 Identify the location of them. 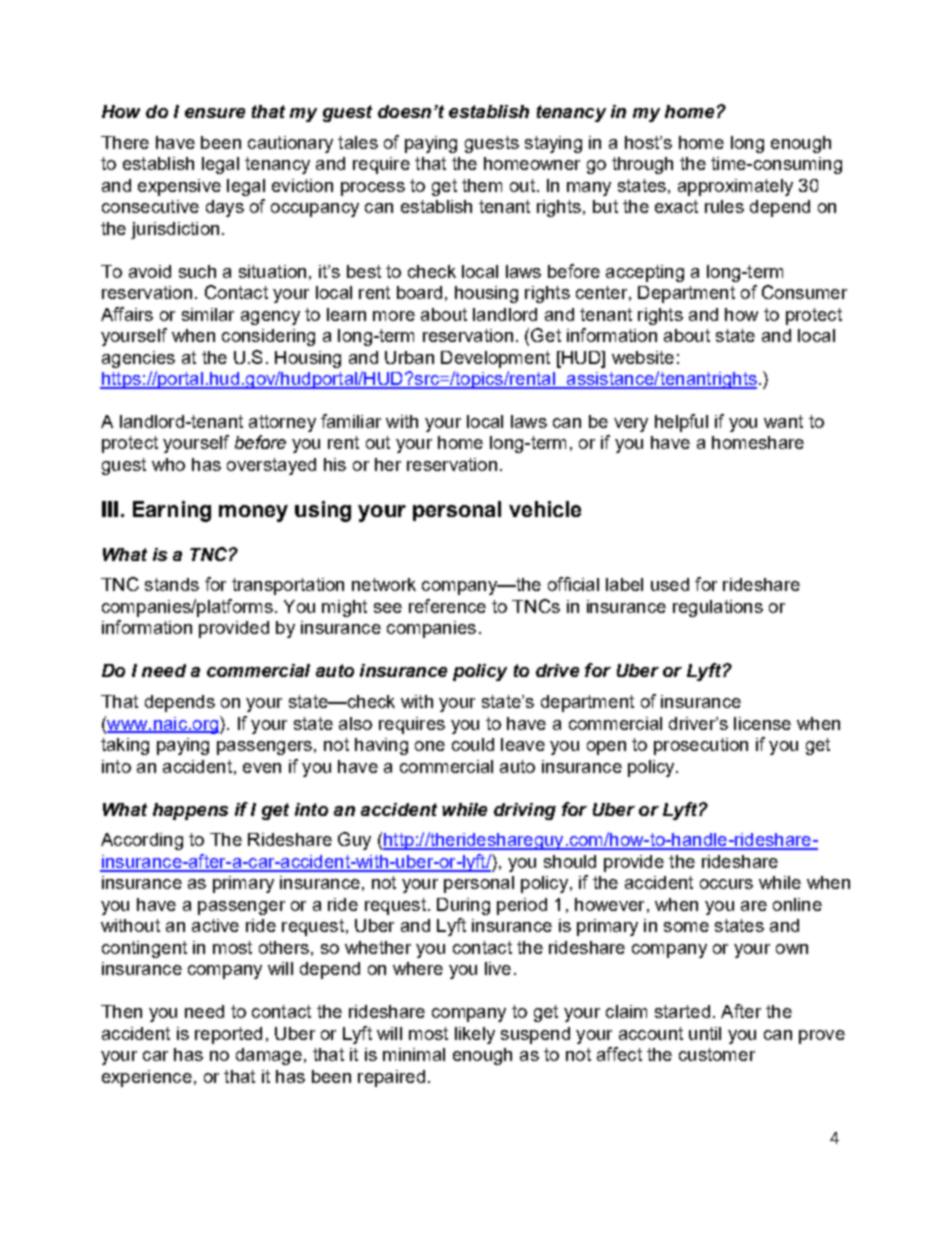
(482, 185).
